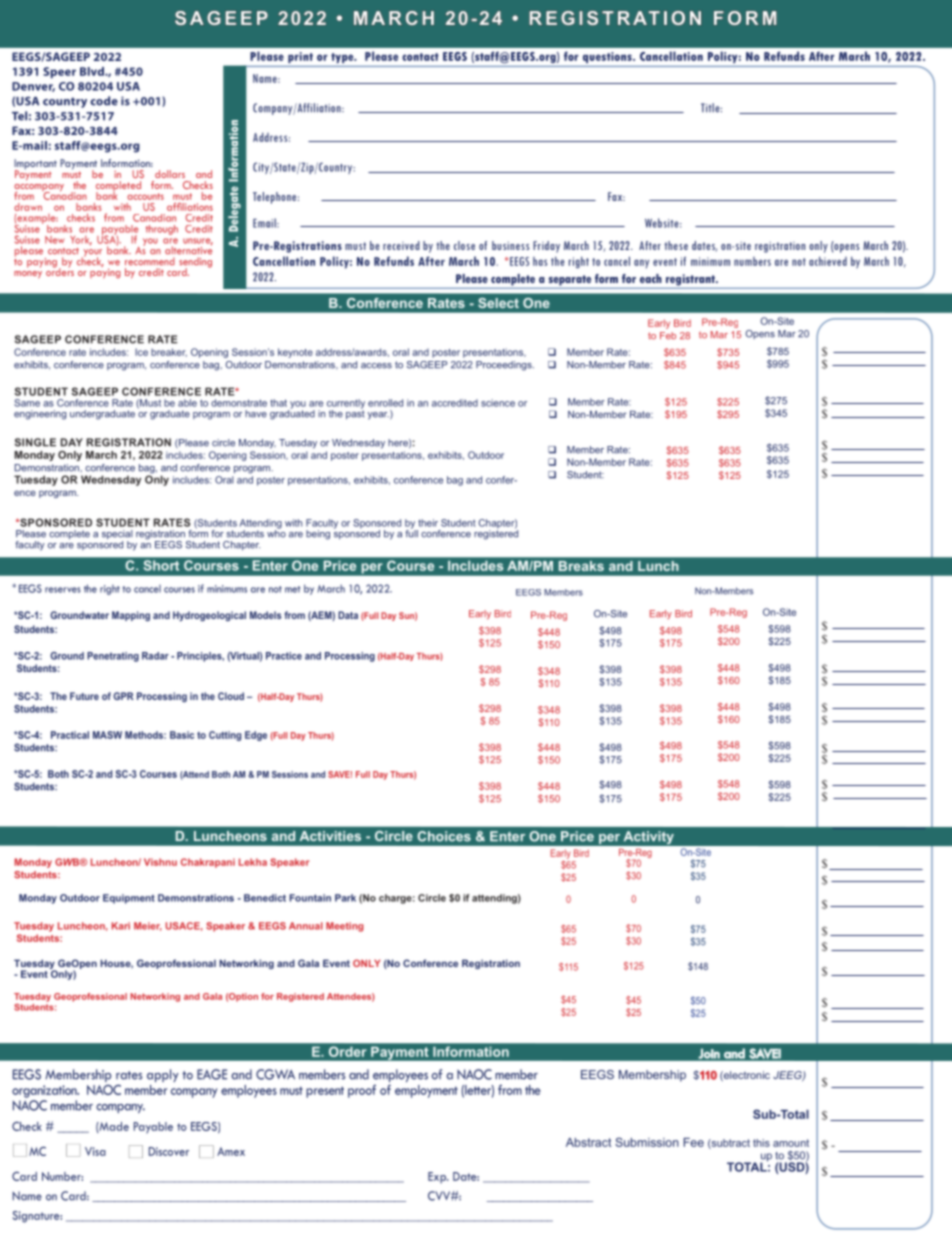 This screenshot has width=952, height=1233. What do you see at coordinates (131, 616) in the screenshot?
I see `Mapping` at bounding box center [131, 616].
